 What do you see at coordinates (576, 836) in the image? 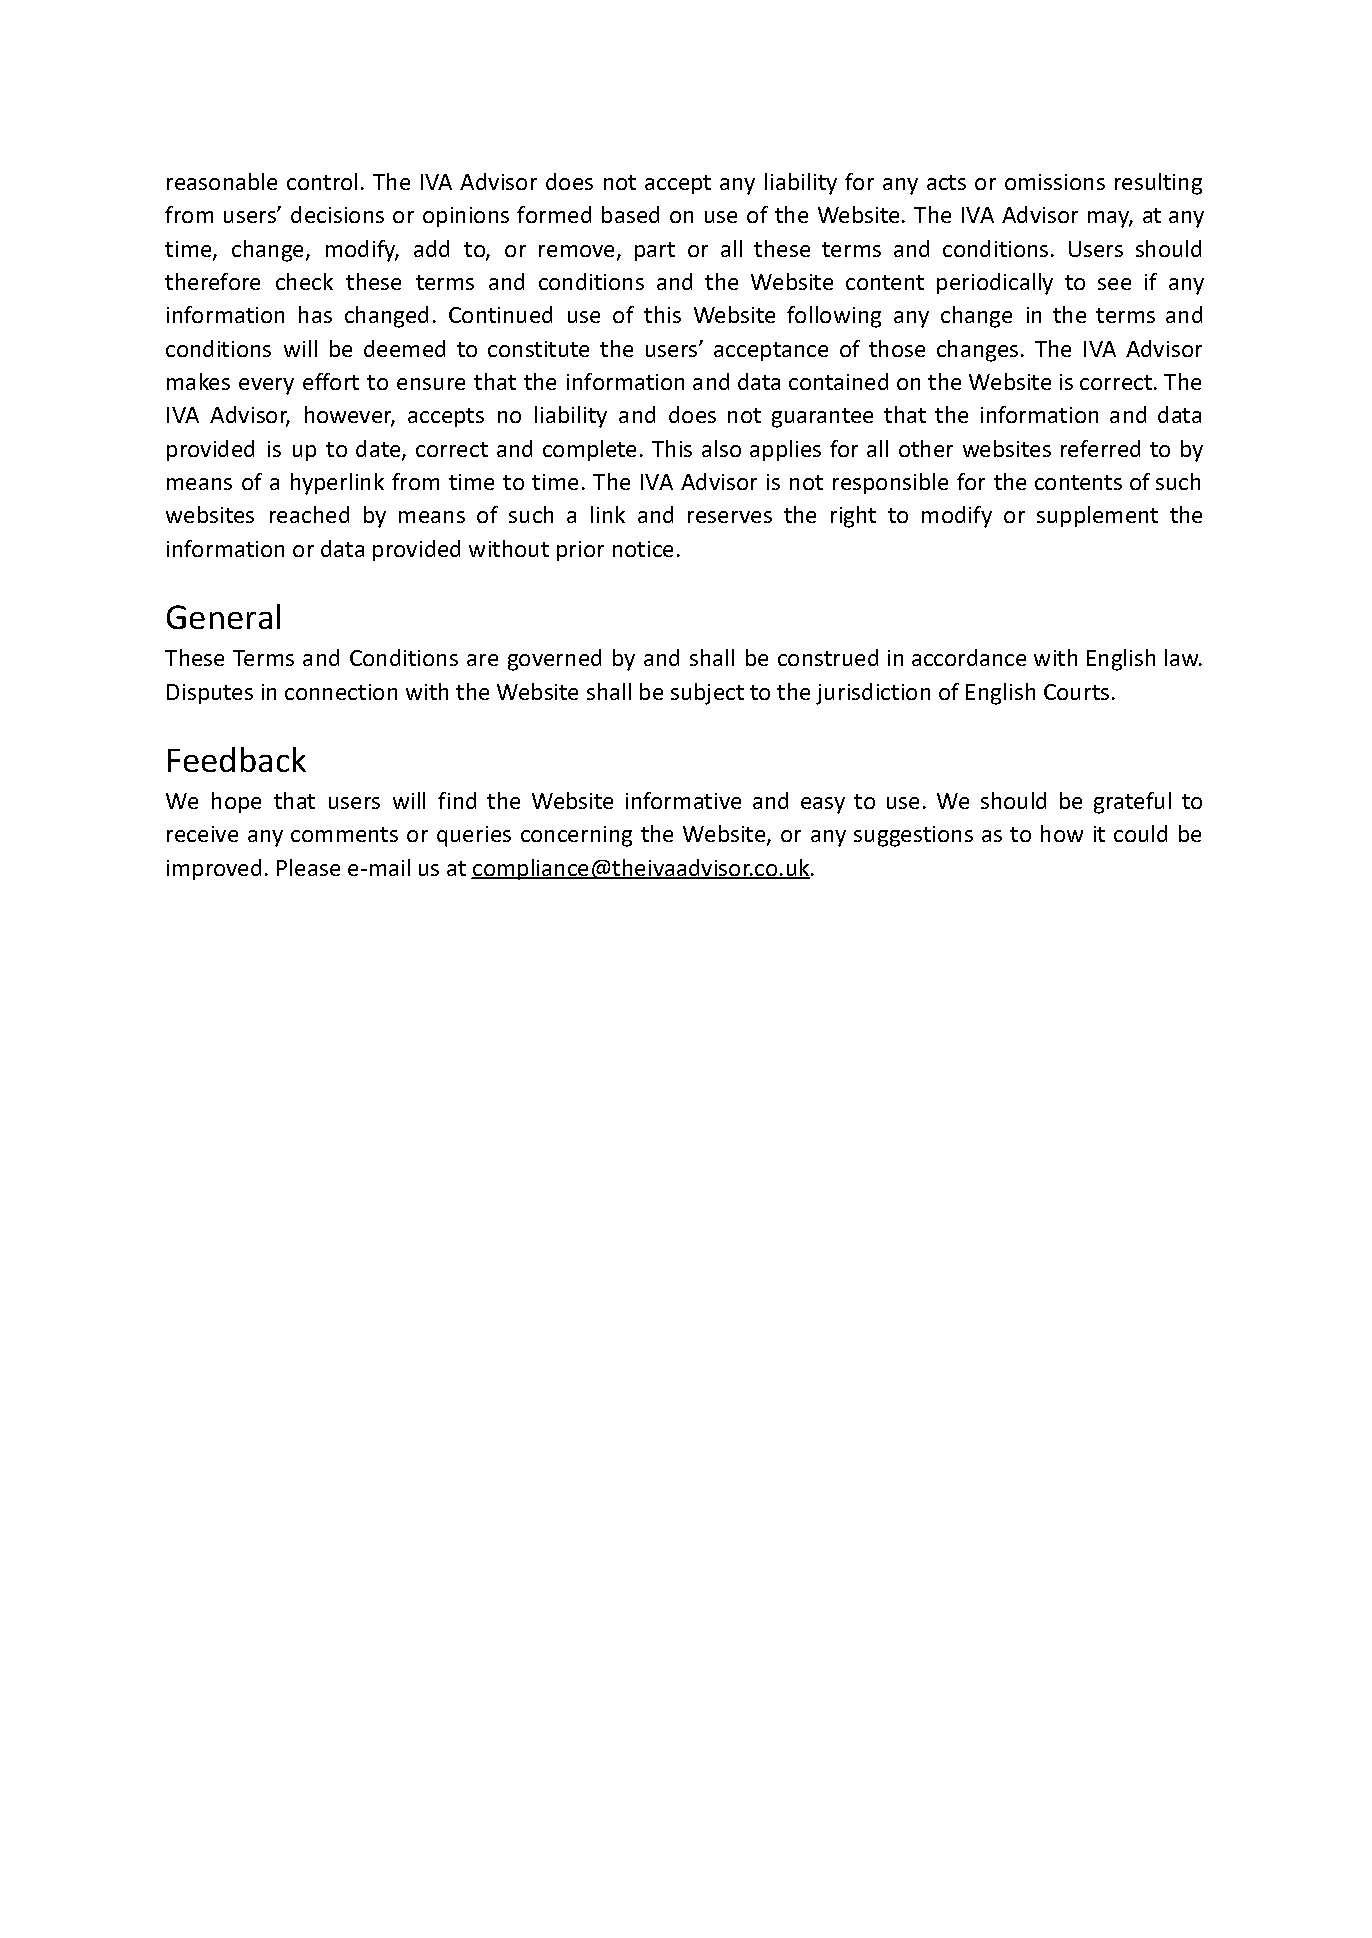
I see `concerning` at bounding box center [576, 836].
